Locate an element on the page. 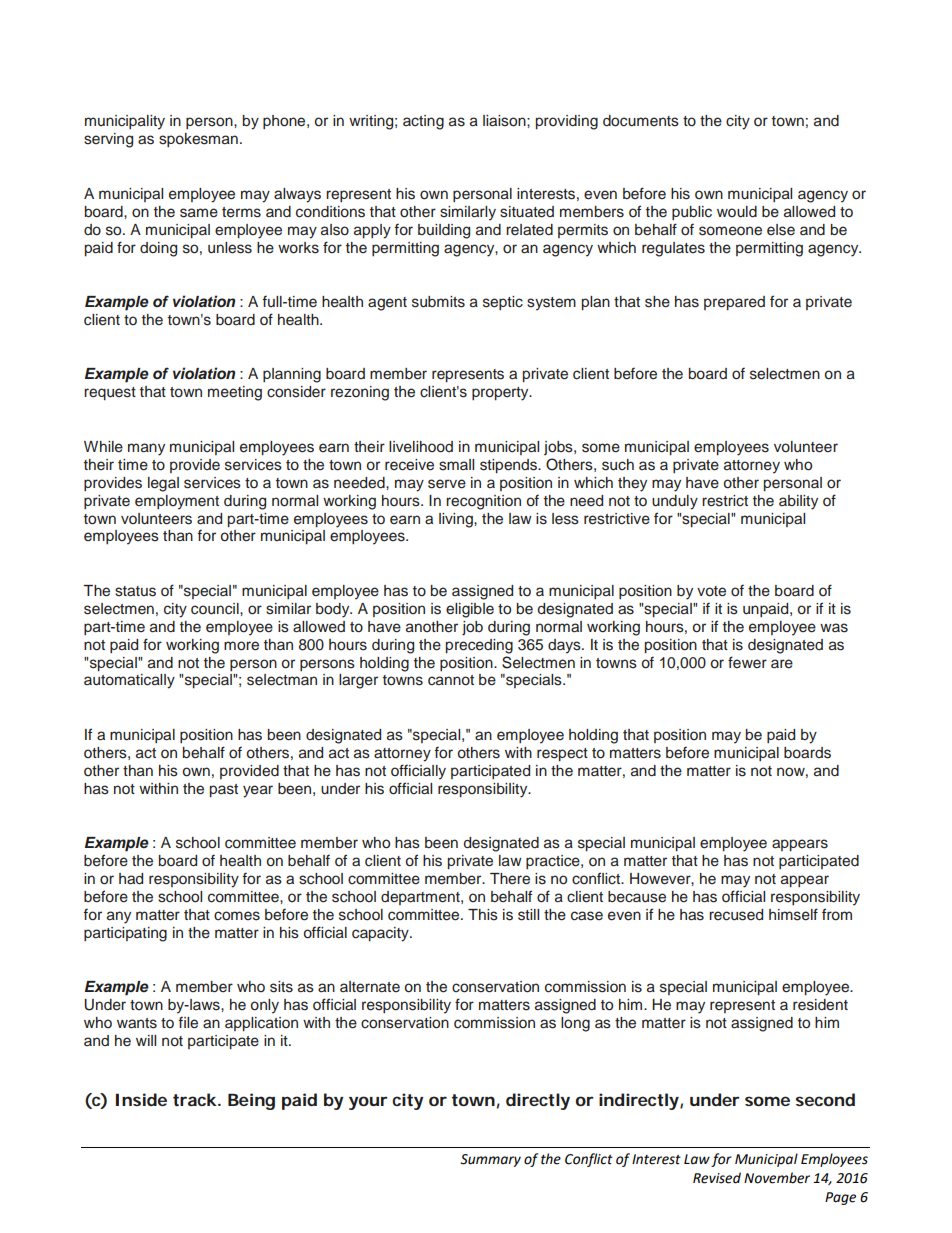 The height and width of the document is (1233, 952). track is located at coordinates (195, 1099).
